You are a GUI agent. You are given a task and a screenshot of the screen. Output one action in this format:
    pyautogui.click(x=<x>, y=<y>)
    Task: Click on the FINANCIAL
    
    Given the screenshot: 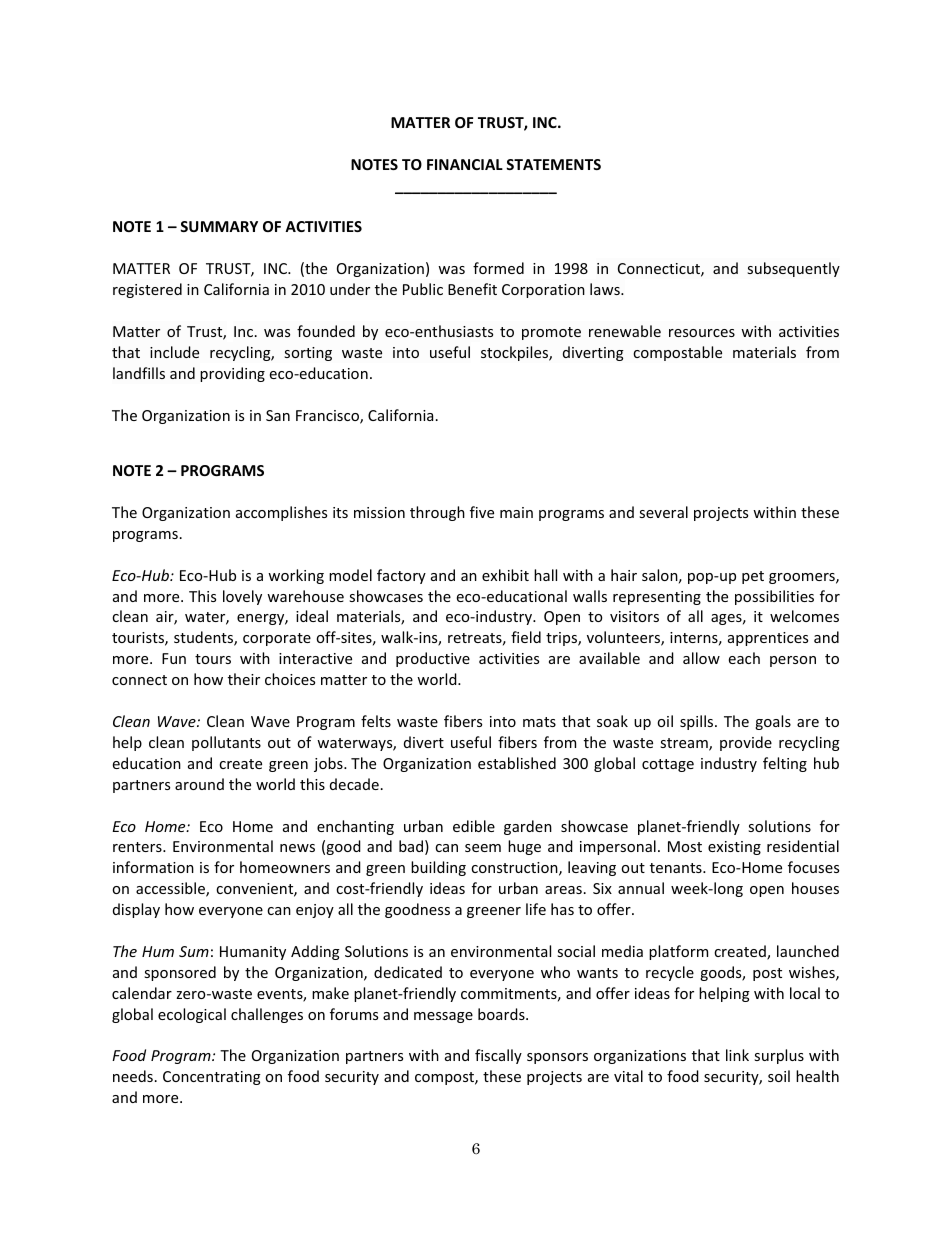 What is the action you would take?
    pyautogui.click(x=465, y=164)
